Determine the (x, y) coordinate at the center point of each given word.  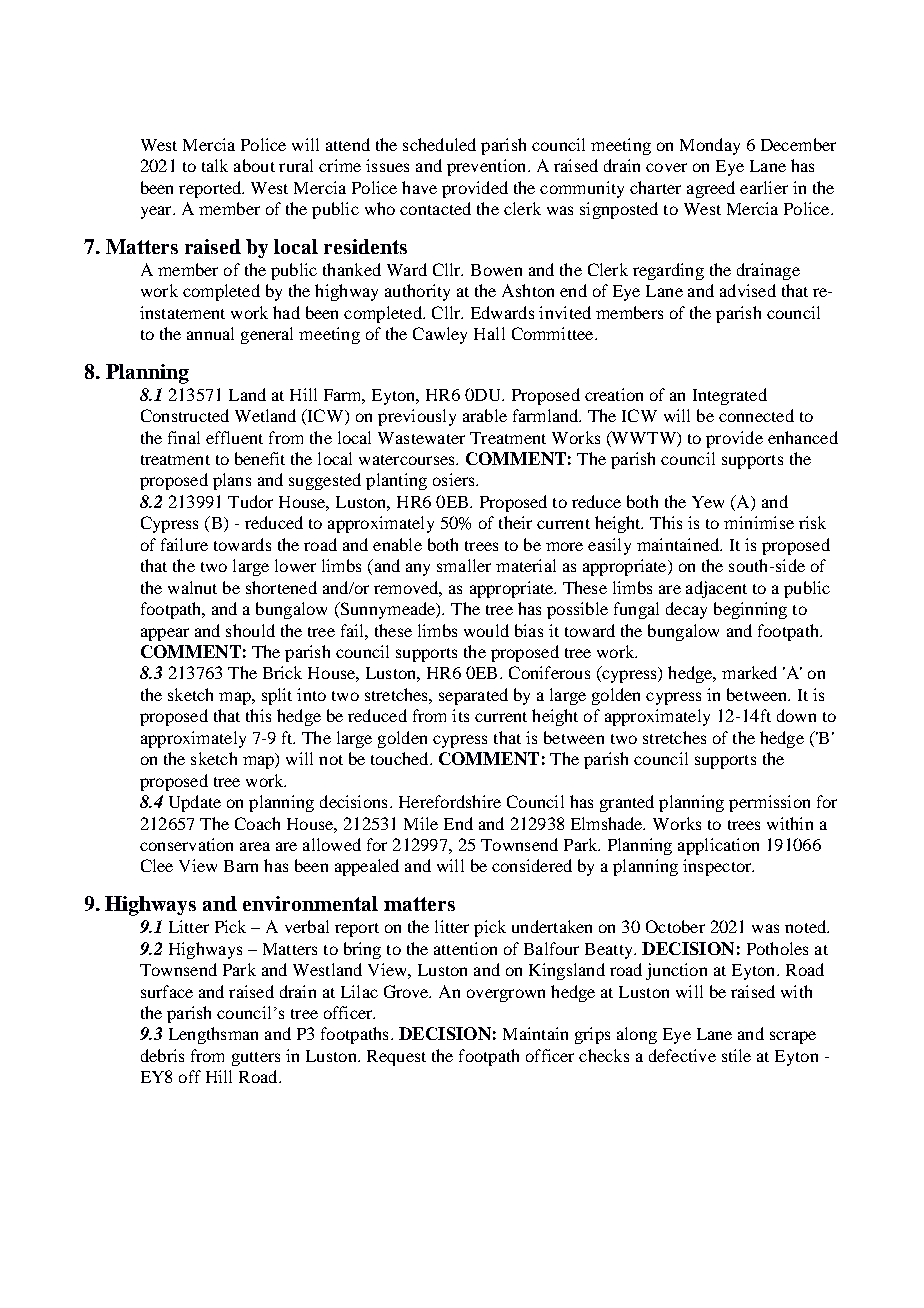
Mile (421, 823)
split (277, 696)
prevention (488, 167)
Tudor (250, 501)
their (515, 522)
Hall (489, 333)
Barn (241, 866)
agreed (711, 189)
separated (473, 696)
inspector (718, 867)
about (254, 165)
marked (749, 672)
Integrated (730, 396)
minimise (759, 522)
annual (210, 333)
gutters (256, 1059)
